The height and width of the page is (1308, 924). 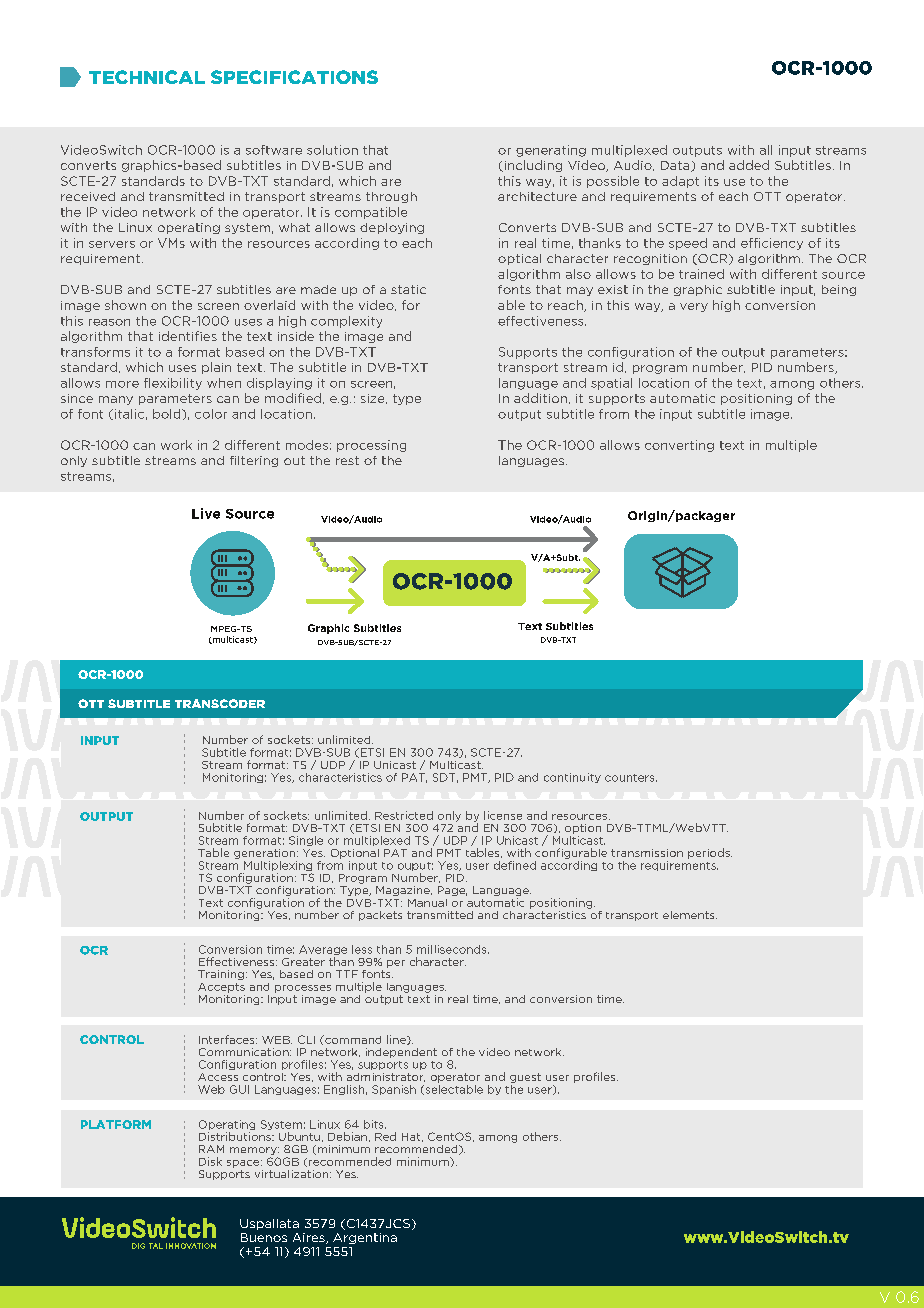 What do you see at coordinates (749, 165) in the page?
I see `added` at bounding box center [749, 165].
